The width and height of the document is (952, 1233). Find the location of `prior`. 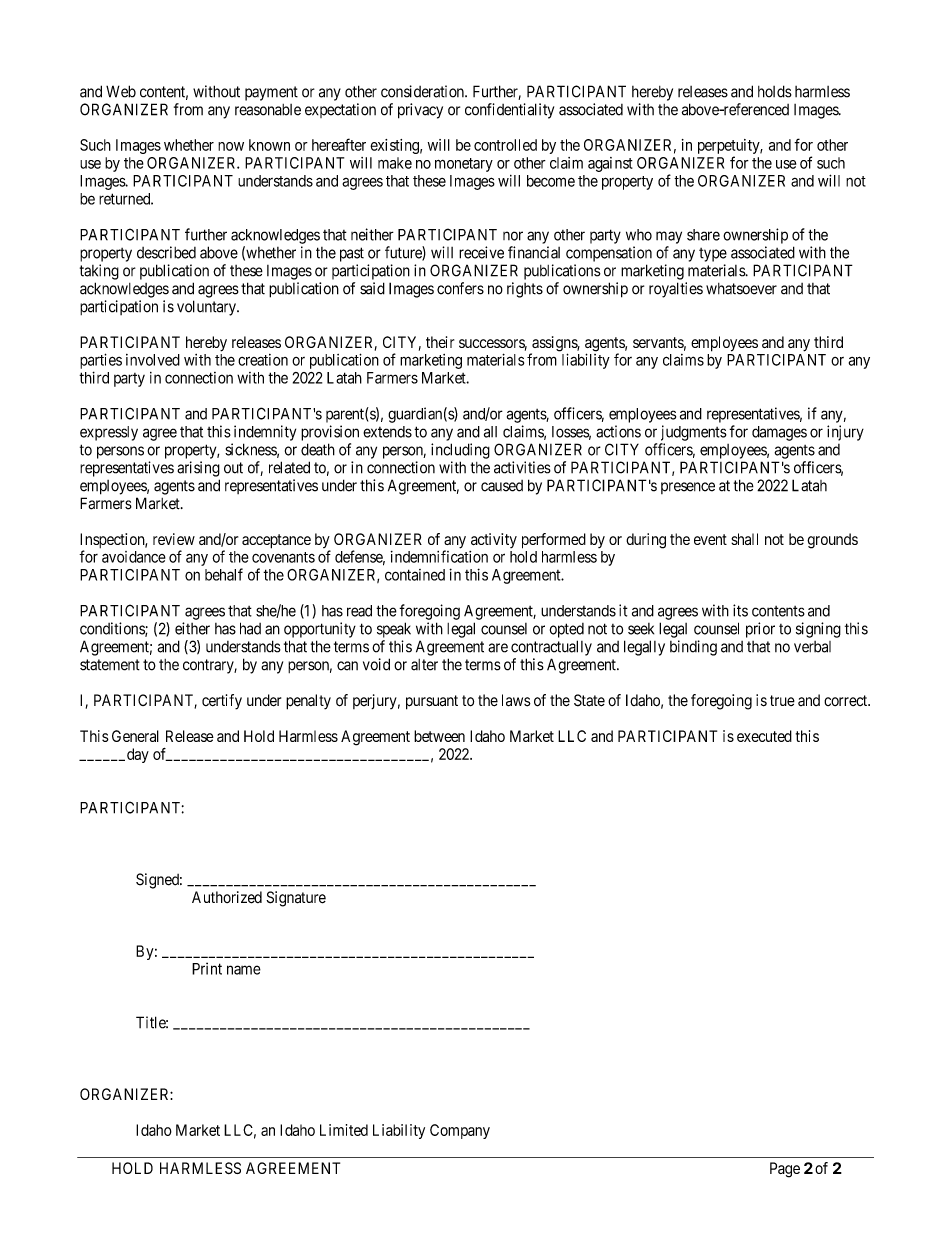

prior is located at coordinates (760, 630).
